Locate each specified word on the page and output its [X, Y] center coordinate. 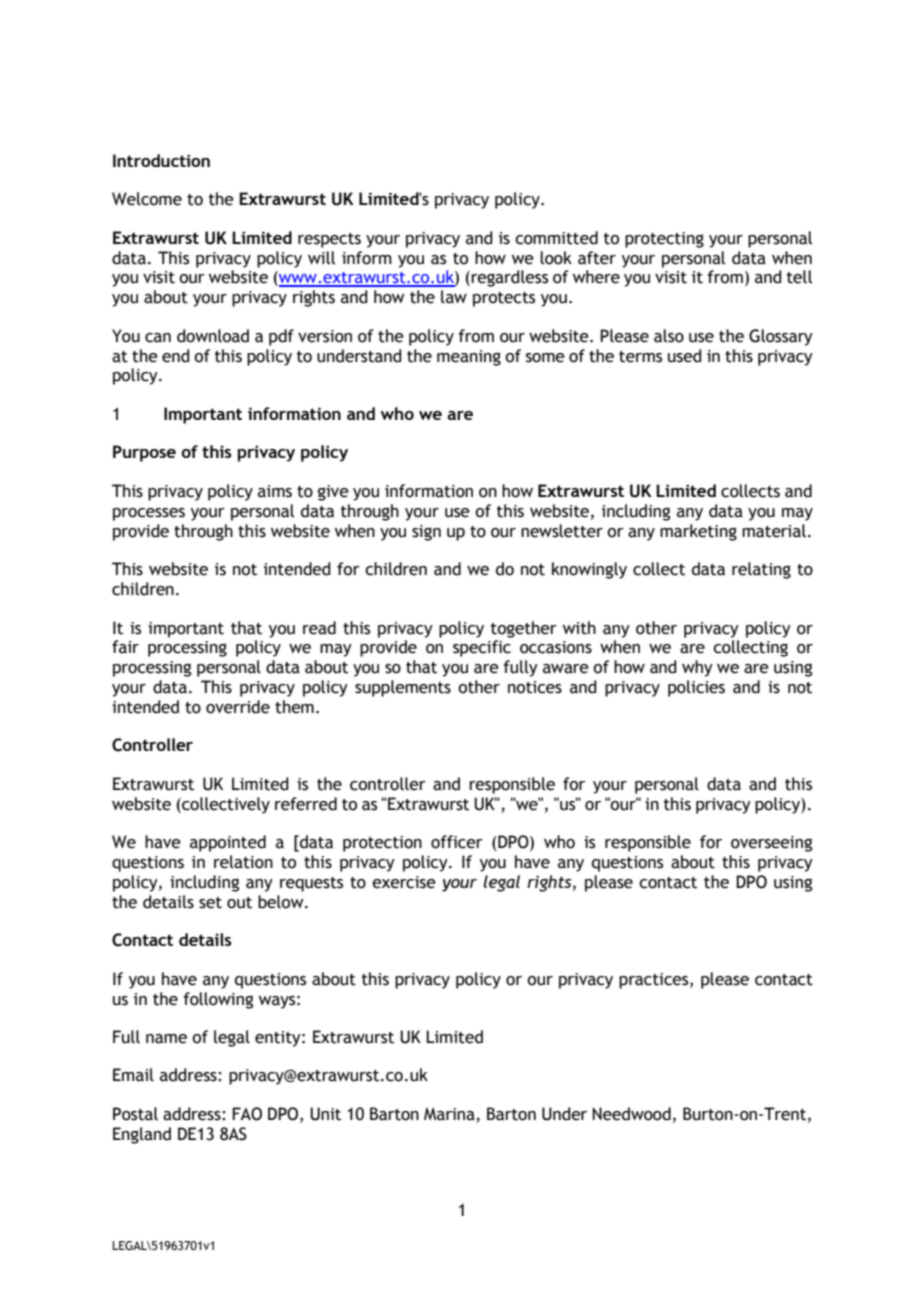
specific [482, 648]
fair [125, 647]
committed [556, 238]
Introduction [161, 160]
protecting [664, 240]
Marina [449, 1114]
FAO [247, 1114]
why [697, 668]
